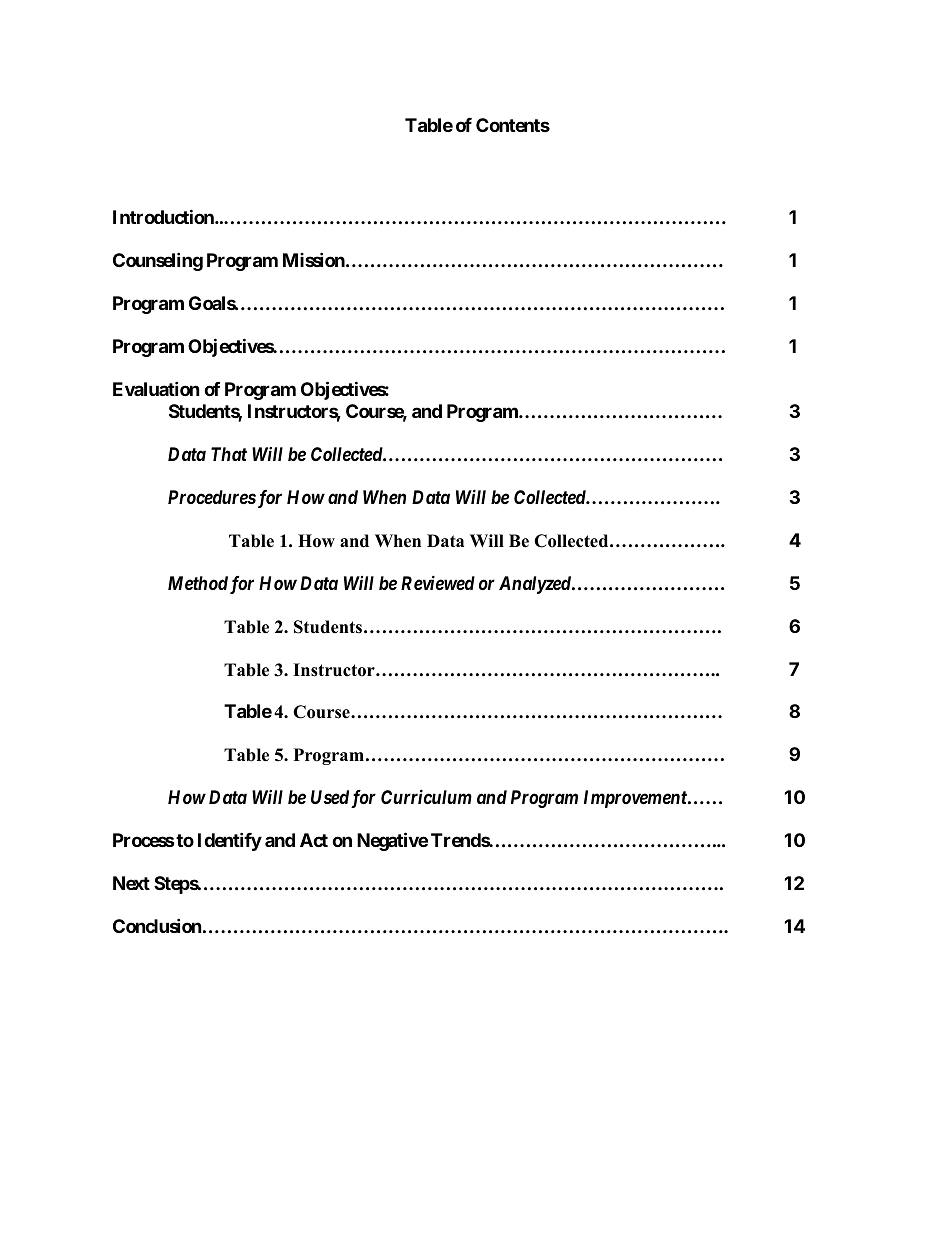  I want to click on Analyzed, so click(536, 585).
